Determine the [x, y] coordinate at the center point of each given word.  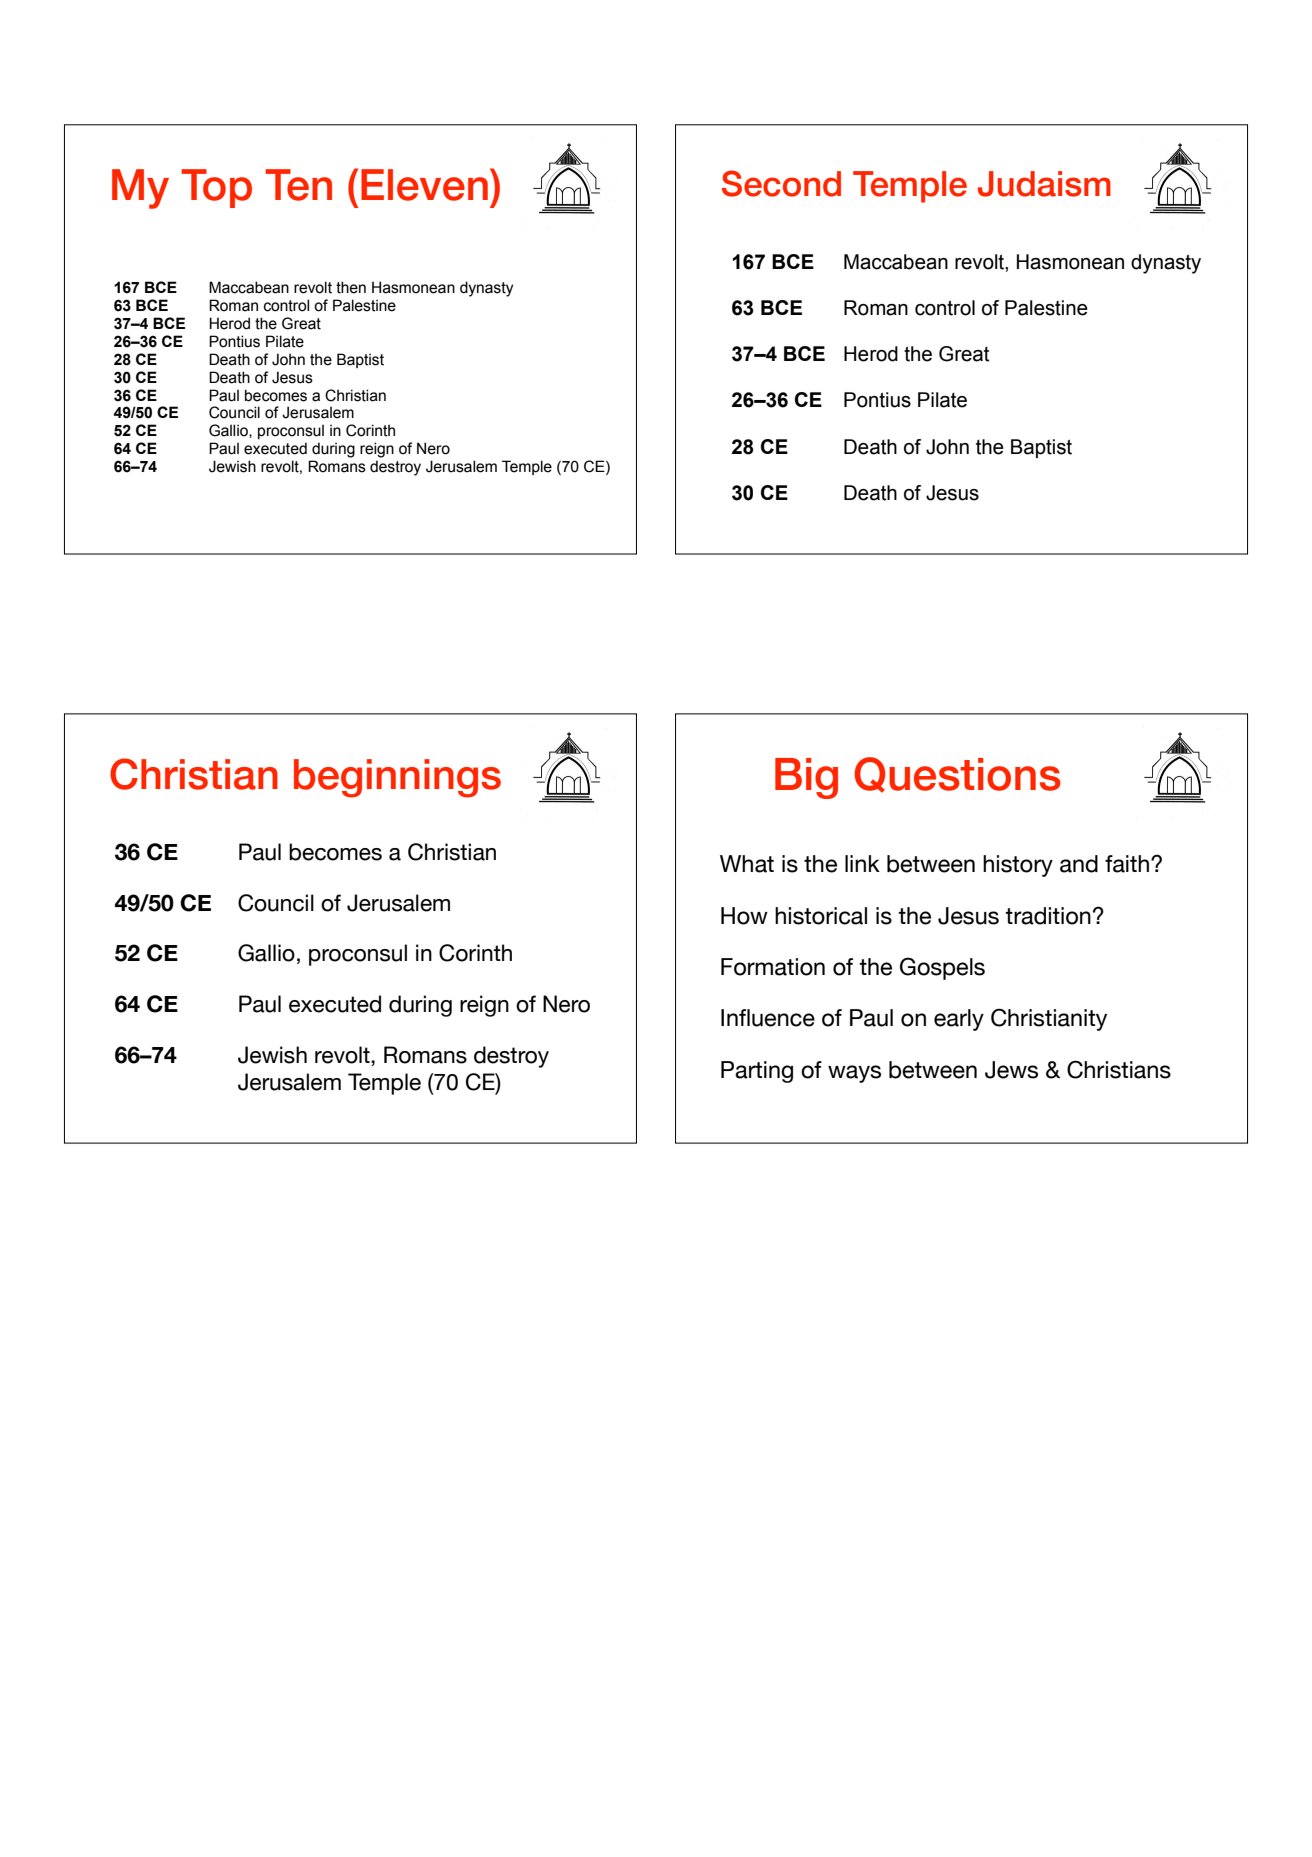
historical [821, 916]
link [862, 863]
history [1018, 866]
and [1079, 864]
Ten [298, 185]
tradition [1048, 916]
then [351, 287]
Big [806, 778]
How [744, 916]
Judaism [1044, 184]
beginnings [397, 778]
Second [781, 183]
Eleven [424, 185]
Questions [957, 775]
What [747, 864]
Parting [757, 1072]
